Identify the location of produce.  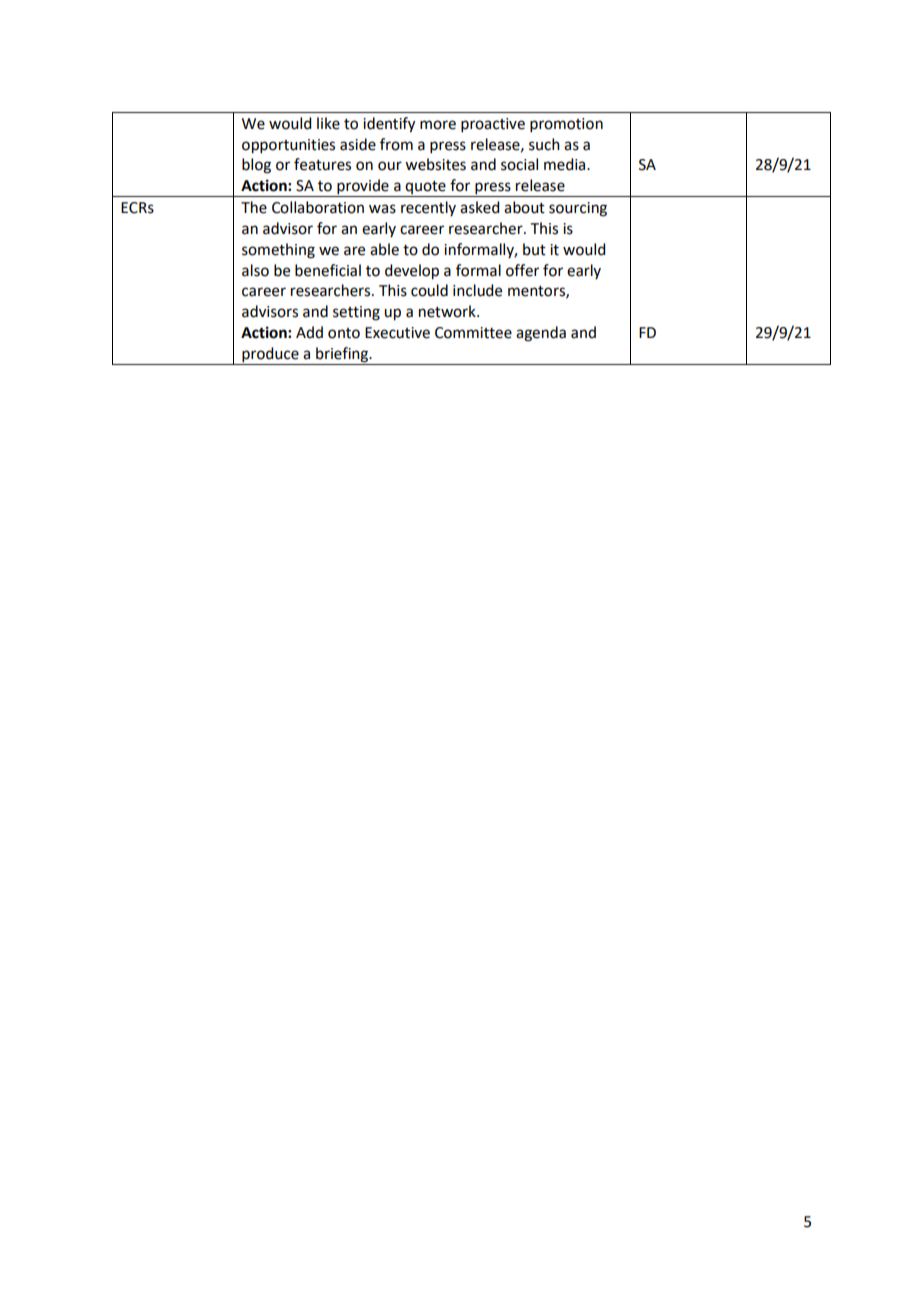
(270, 354).
